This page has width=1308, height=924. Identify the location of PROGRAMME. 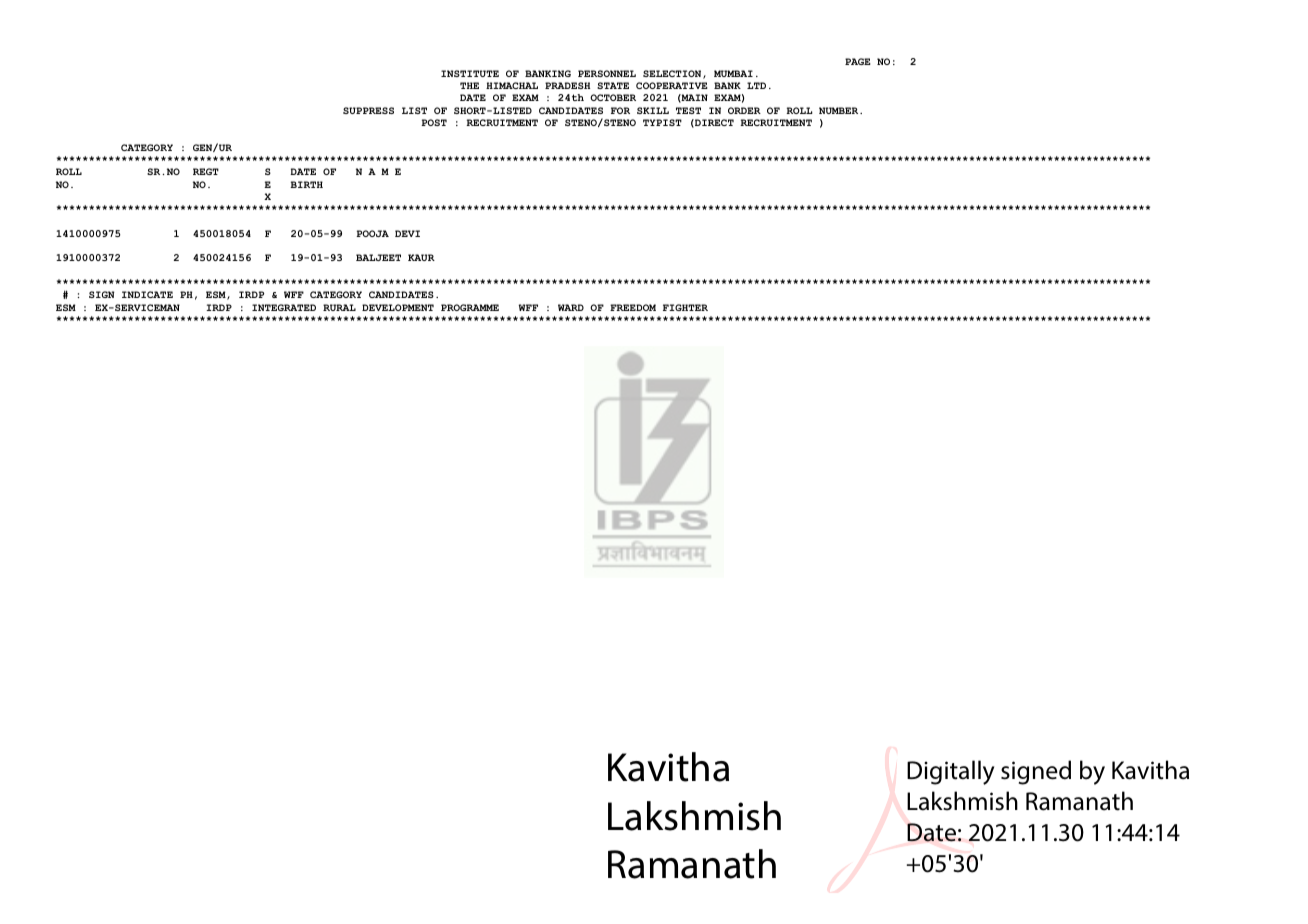
(470, 307).
